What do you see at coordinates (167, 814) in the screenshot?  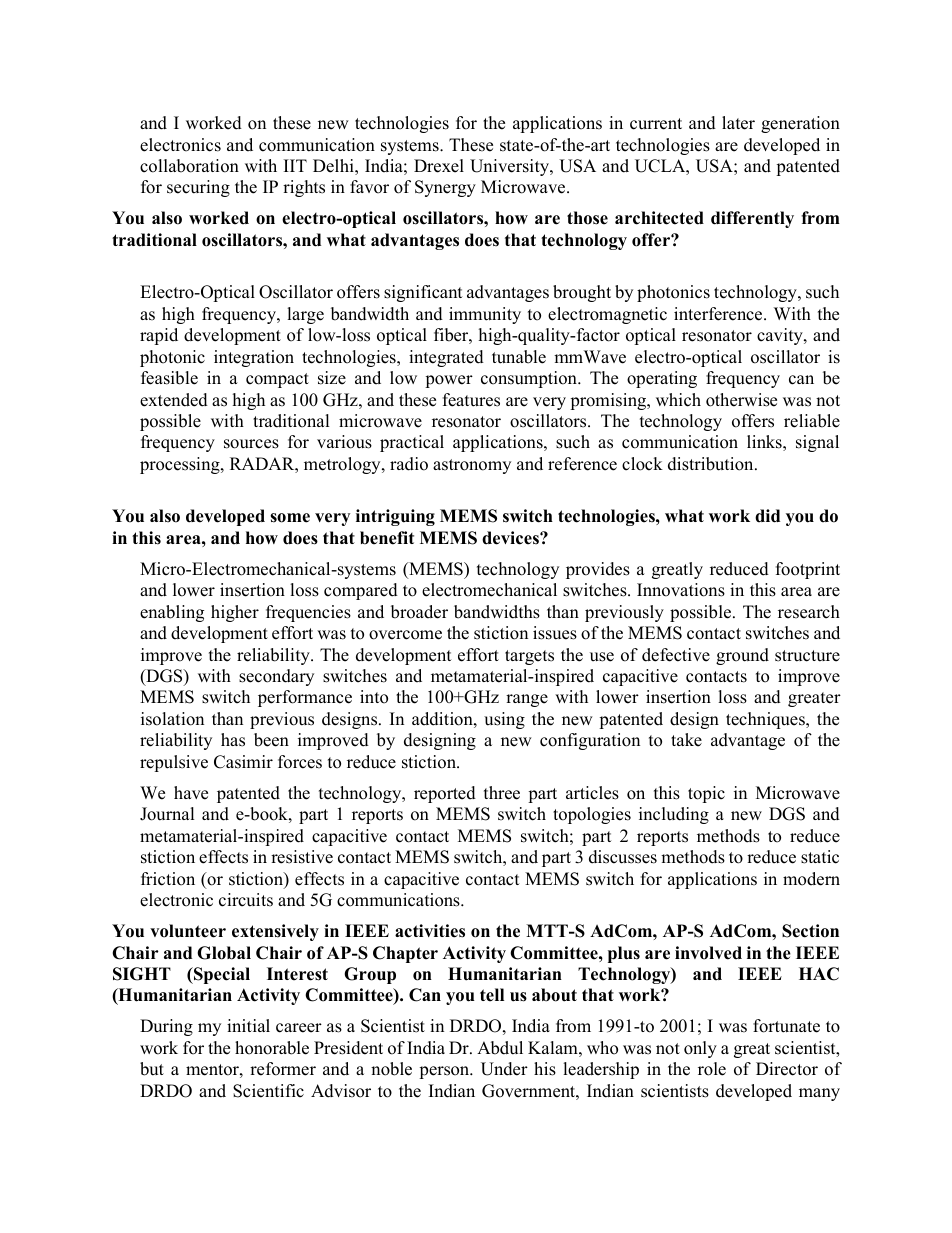 I see `Journal` at bounding box center [167, 814].
